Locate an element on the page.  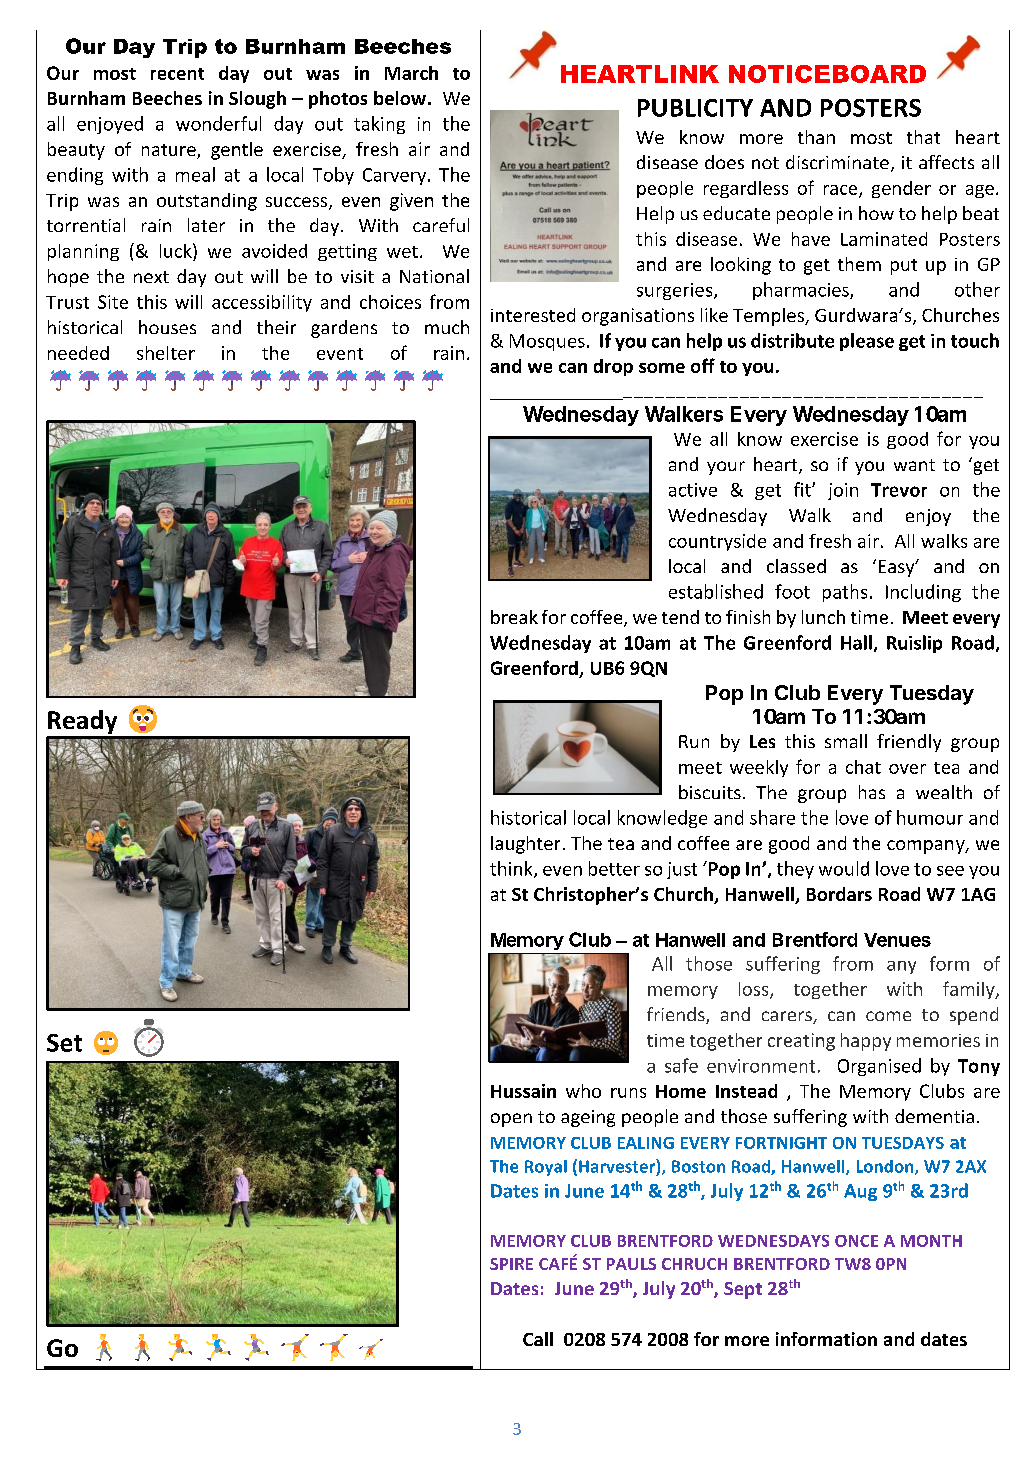
Set is located at coordinates (64, 1043).
